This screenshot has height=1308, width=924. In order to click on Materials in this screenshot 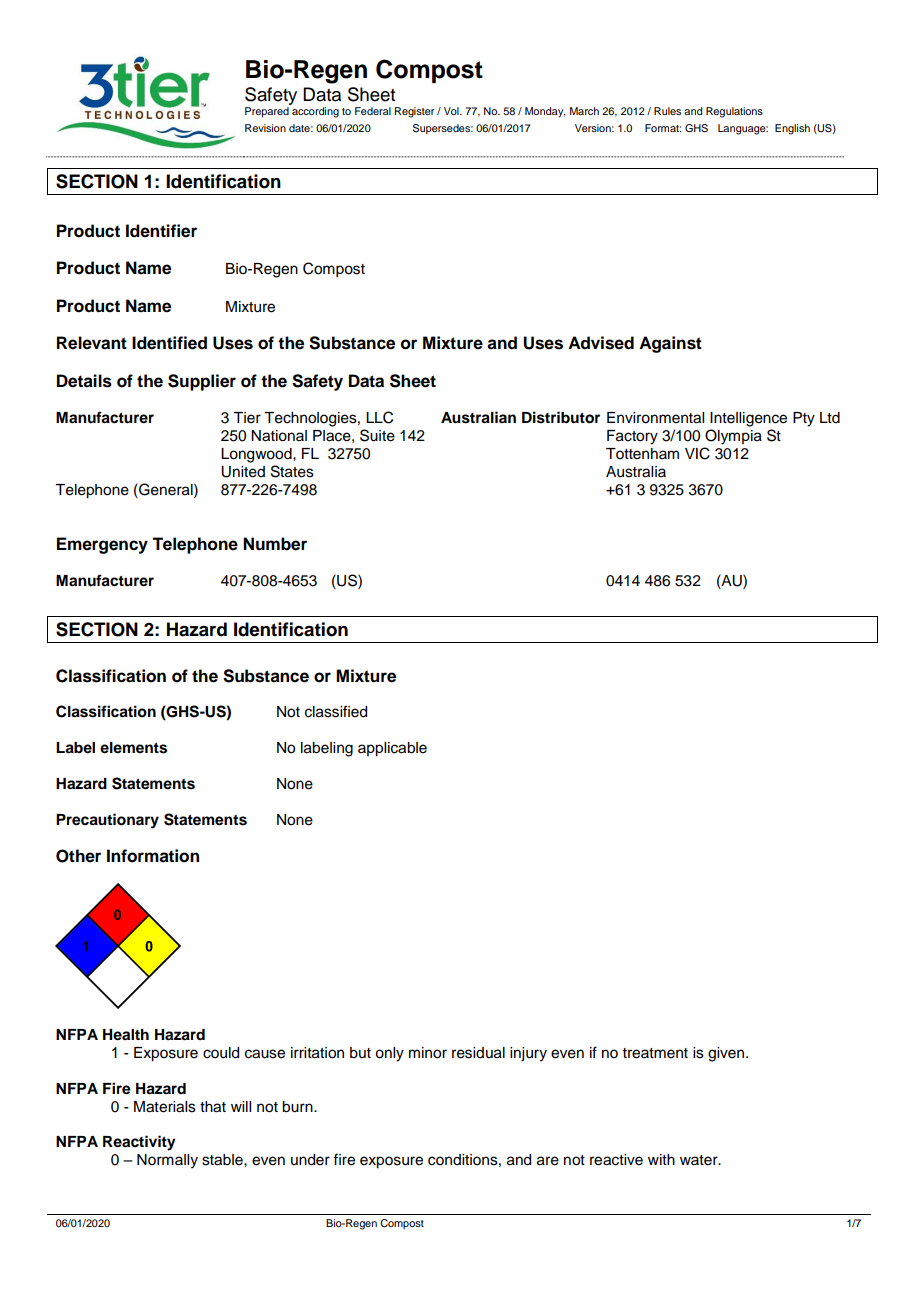, I will do `click(165, 1107)`.
